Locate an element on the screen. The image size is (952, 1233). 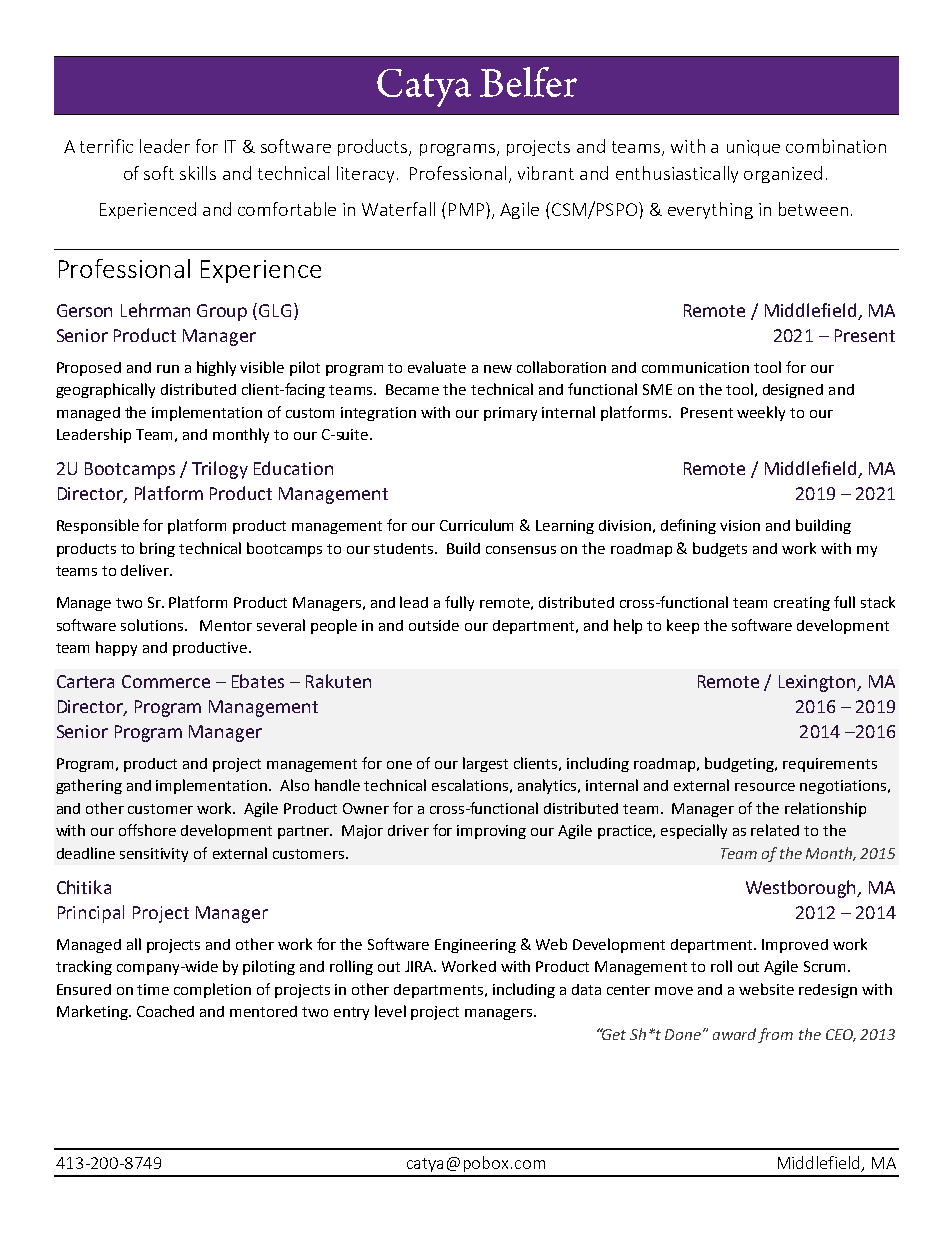
website is located at coordinates (766, 989).
